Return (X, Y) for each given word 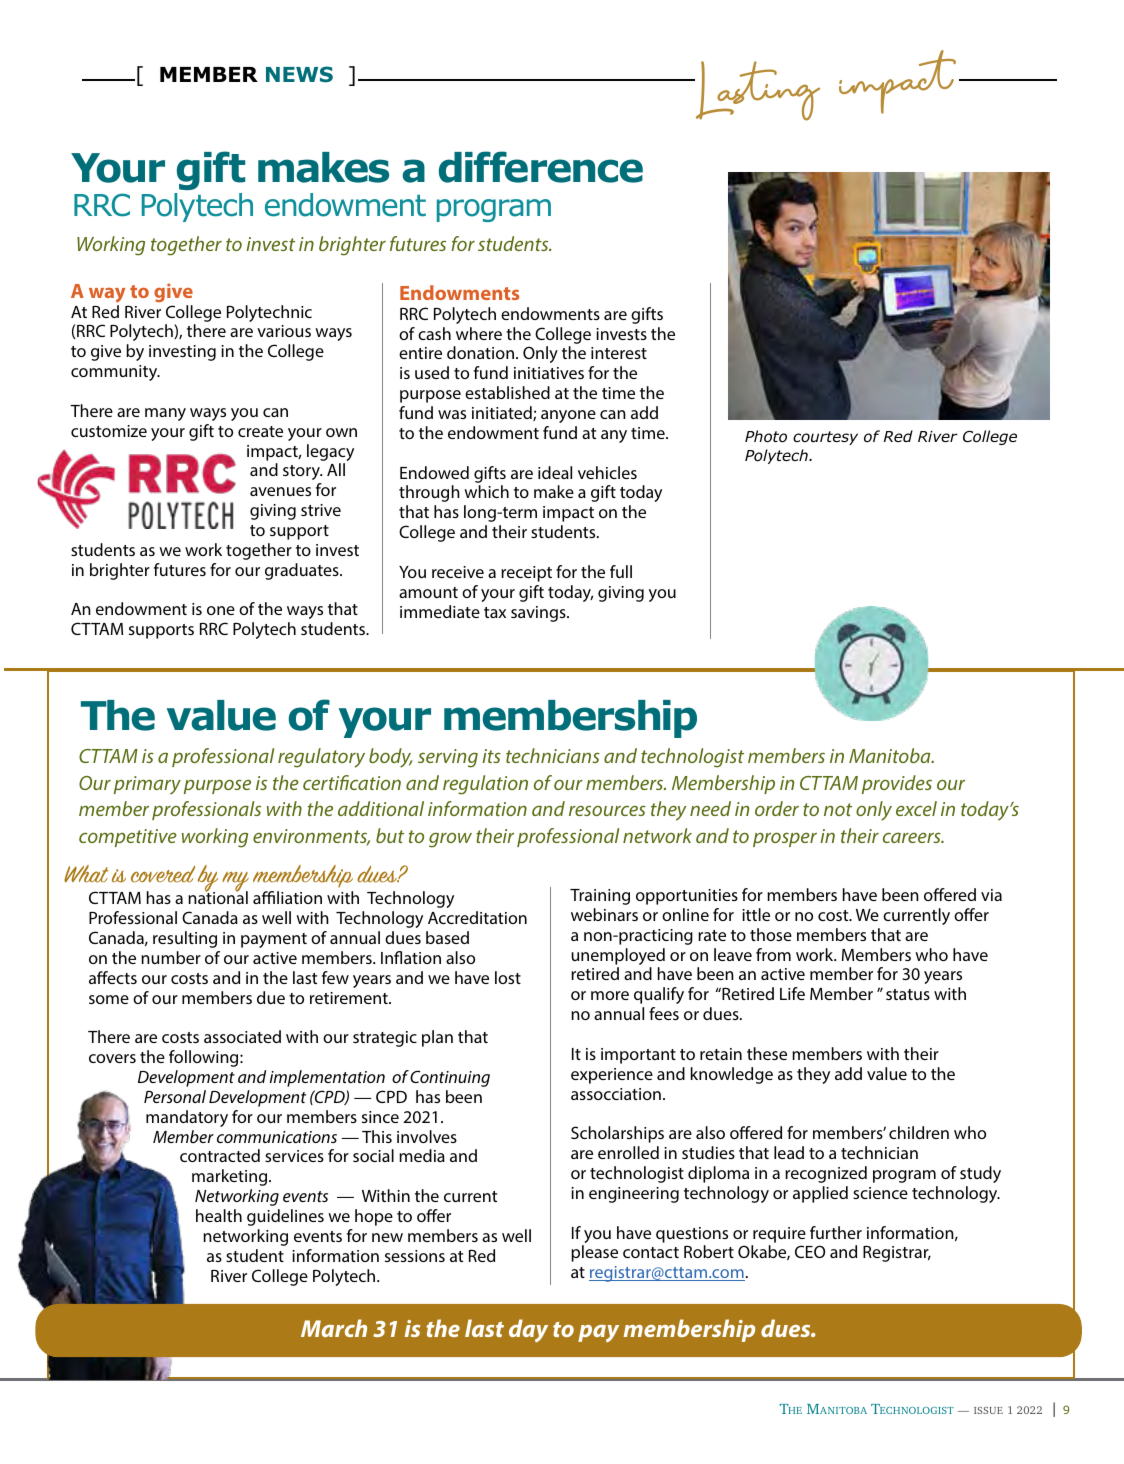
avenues (280, 491)
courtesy (825, 438)
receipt (526, 574)
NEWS (299, 74)
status (908, 994)
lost (508, 977)
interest (619, 353)
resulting (185, 939)
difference (541, 167)
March (334, 1328)
